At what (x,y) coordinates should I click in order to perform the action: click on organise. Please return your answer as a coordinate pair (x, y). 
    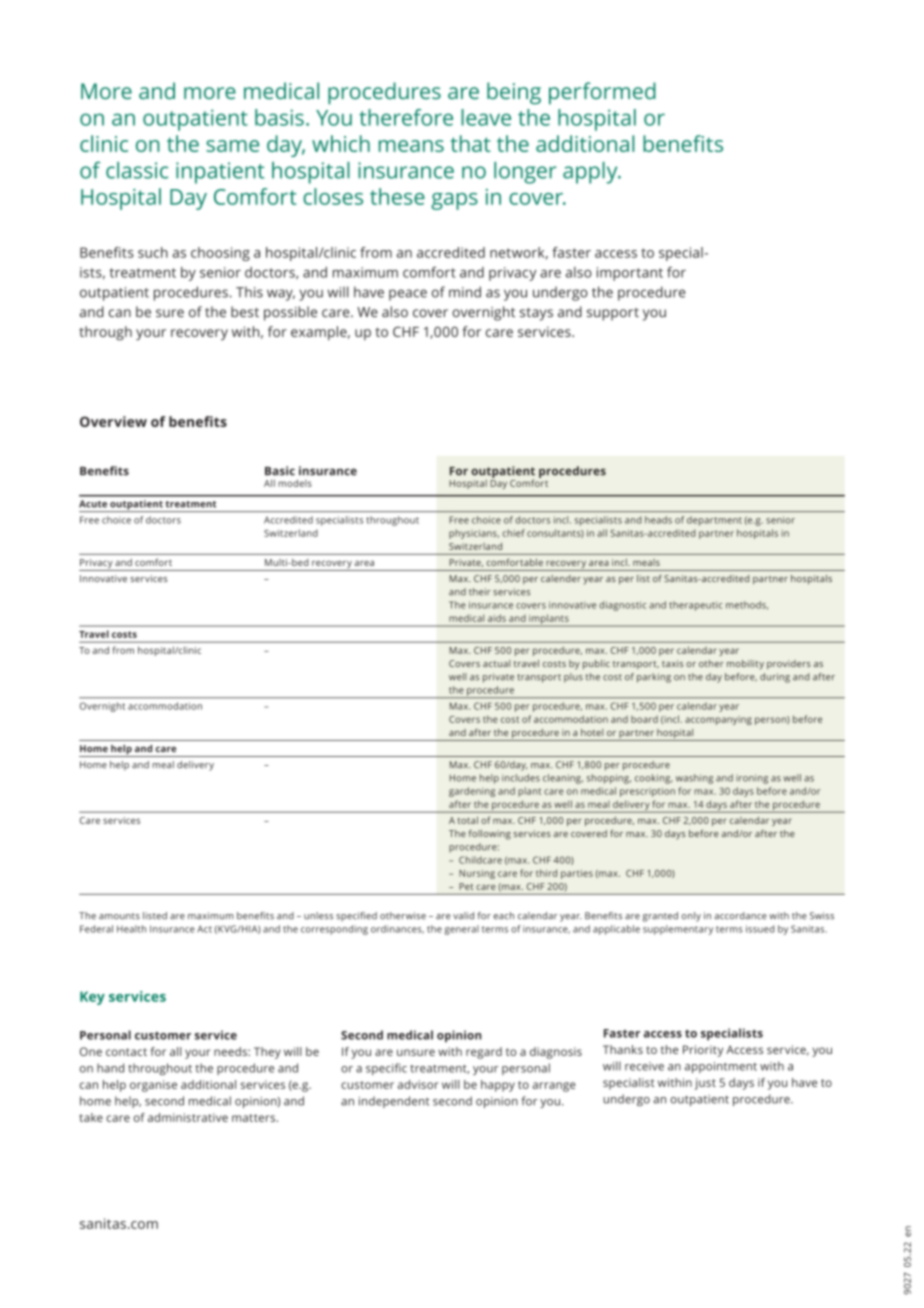
    Looking at the image, I should click on (153, 1086).
